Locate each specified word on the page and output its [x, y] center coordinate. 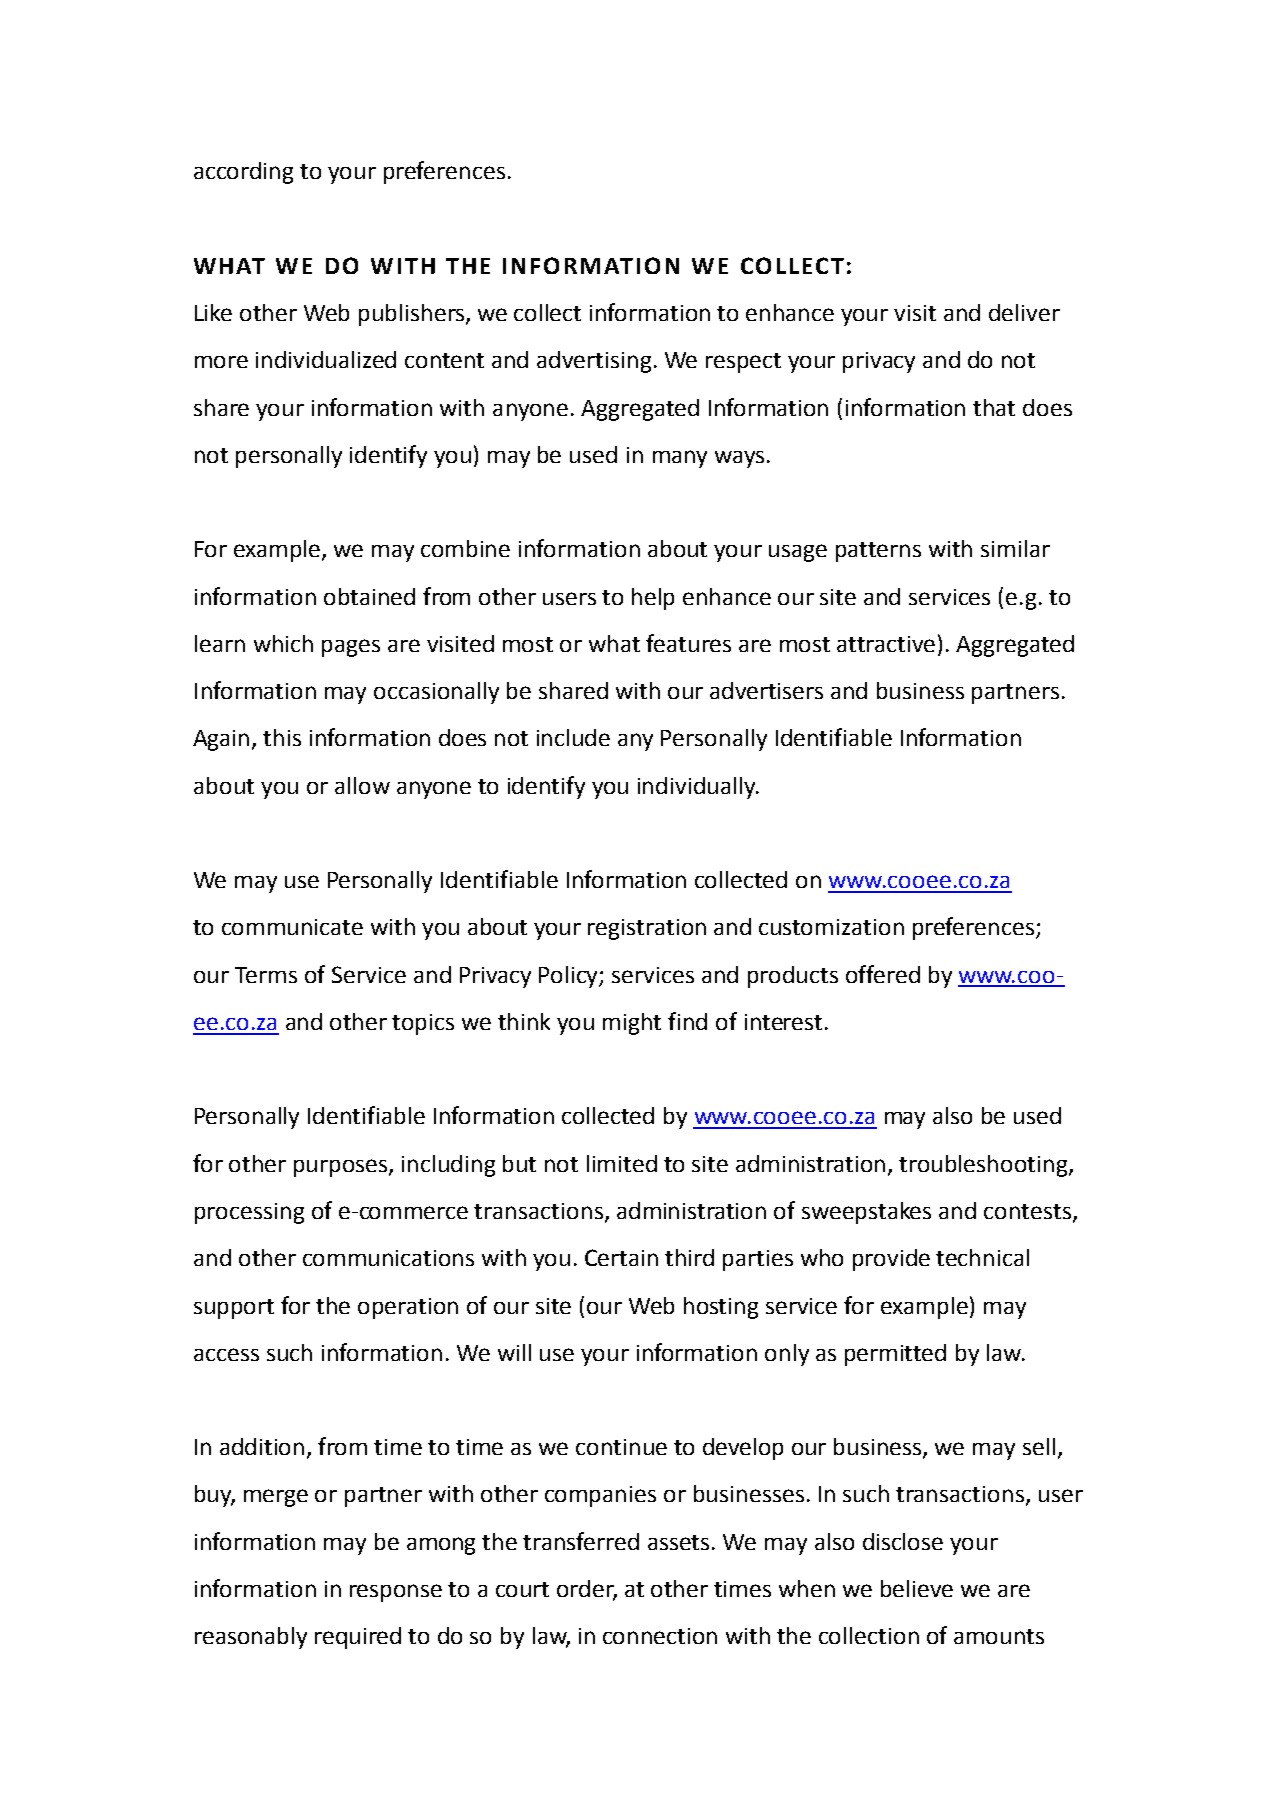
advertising [594, 362]
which [283, 643]
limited [622, 1163]
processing [249, 1213]
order [587, 1590]
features [688, 643]
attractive [886, 644]
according [243, 173]
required [358, 1638]
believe [917, 1588]
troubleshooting [984, 1166]
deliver [1024, 312]
